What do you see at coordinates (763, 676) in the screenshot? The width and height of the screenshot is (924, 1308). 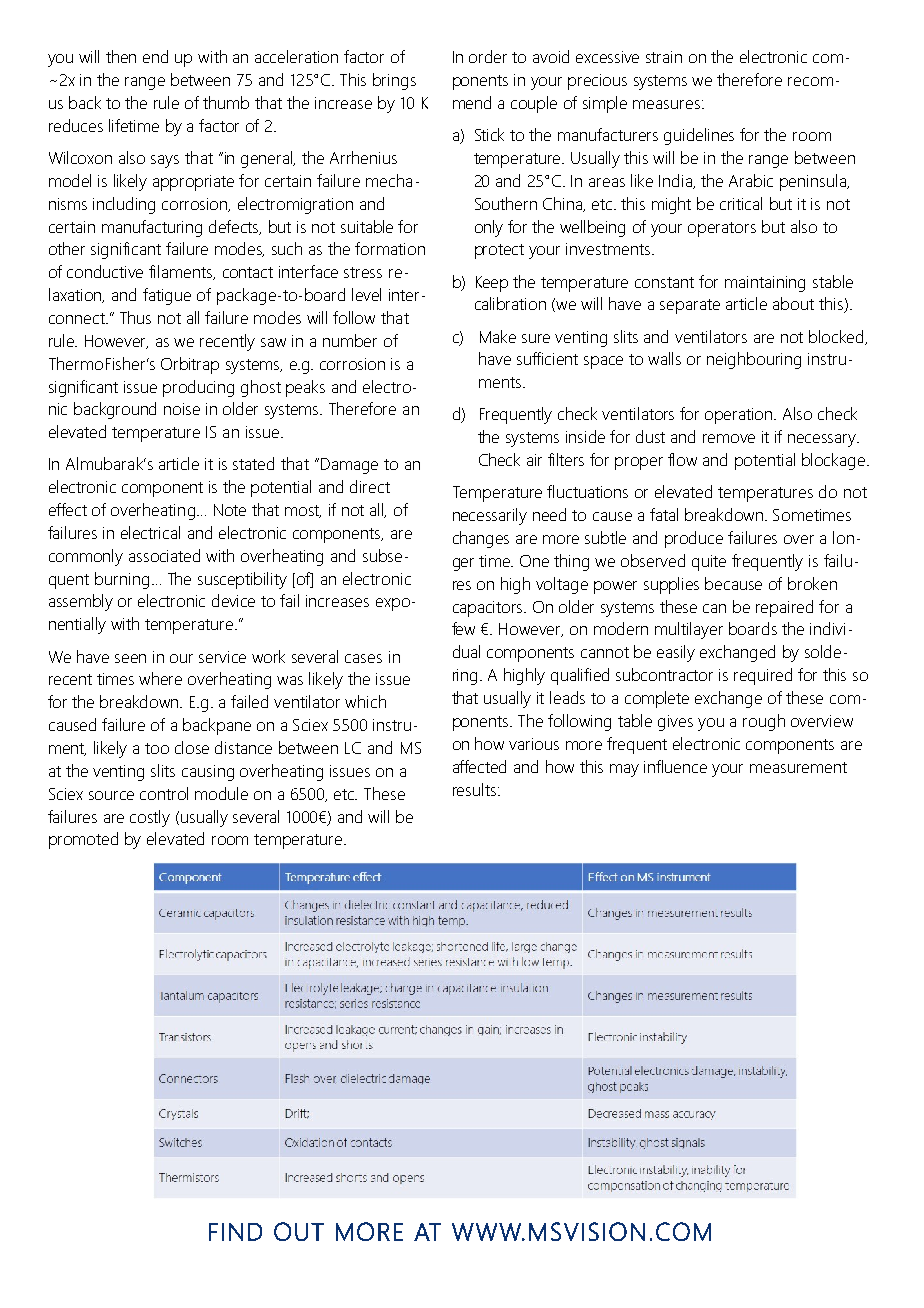 I see `required` at bounding box center [763, 676].
